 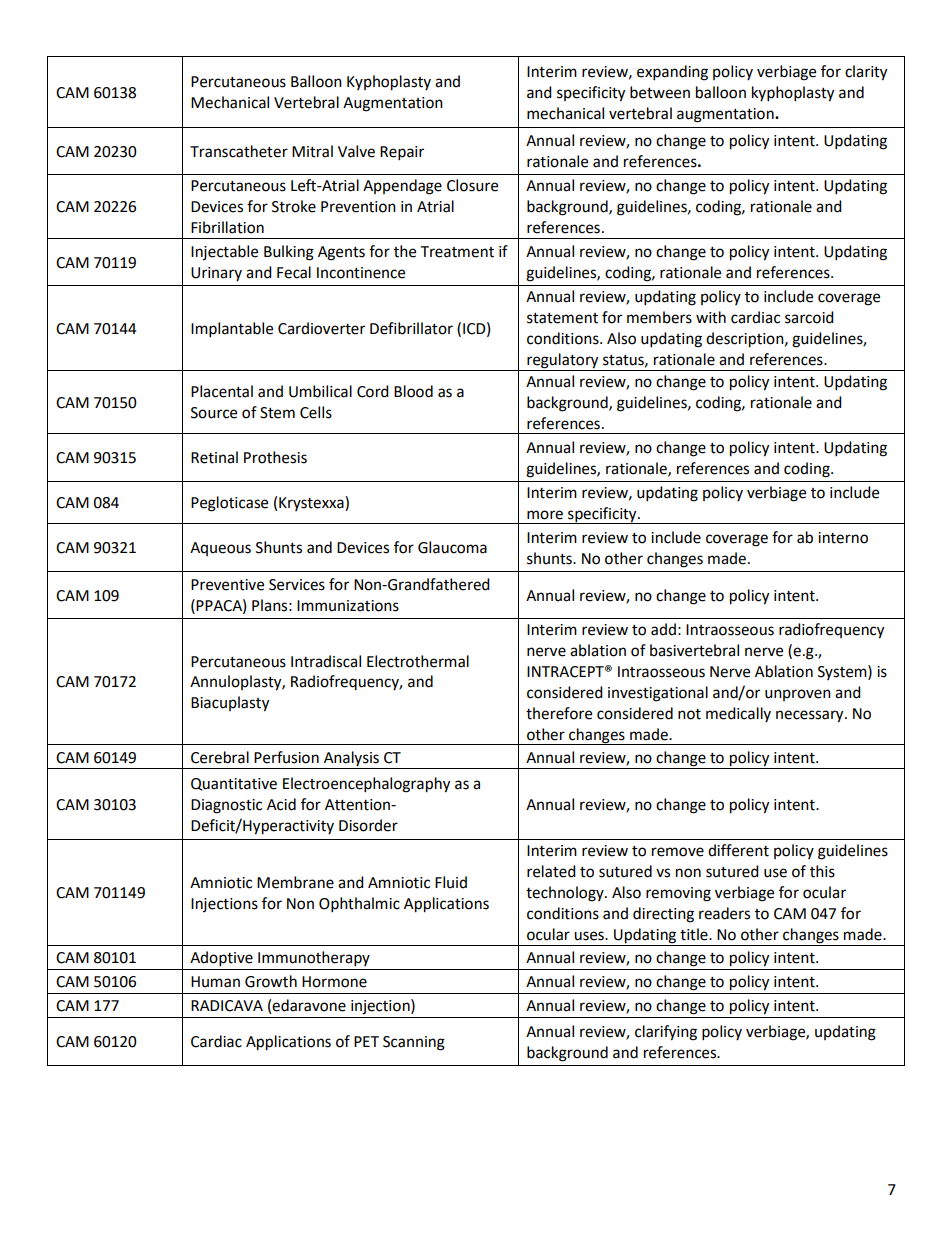 What do you see at coordinates (866, 73) in the document?
I see `clarity` at bounding box center [866, 73].
